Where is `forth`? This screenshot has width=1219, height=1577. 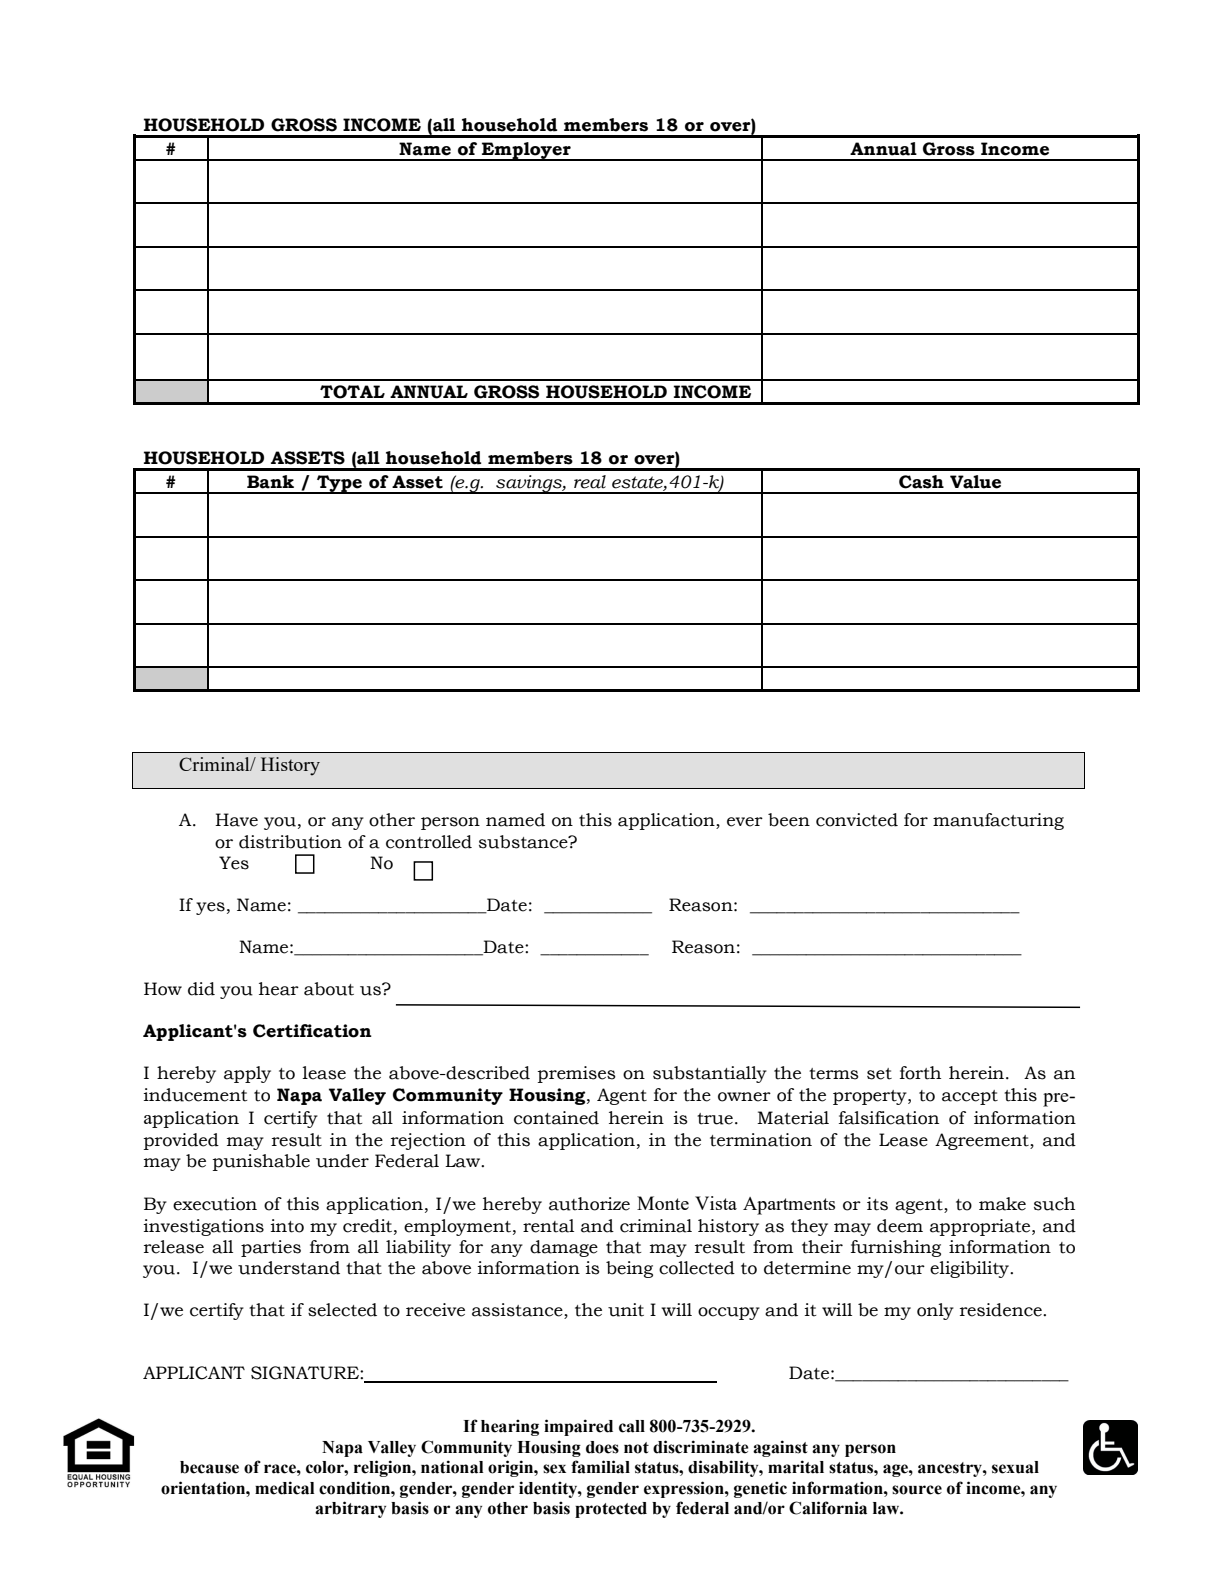 forth is located at coordinates (920, 1073).
